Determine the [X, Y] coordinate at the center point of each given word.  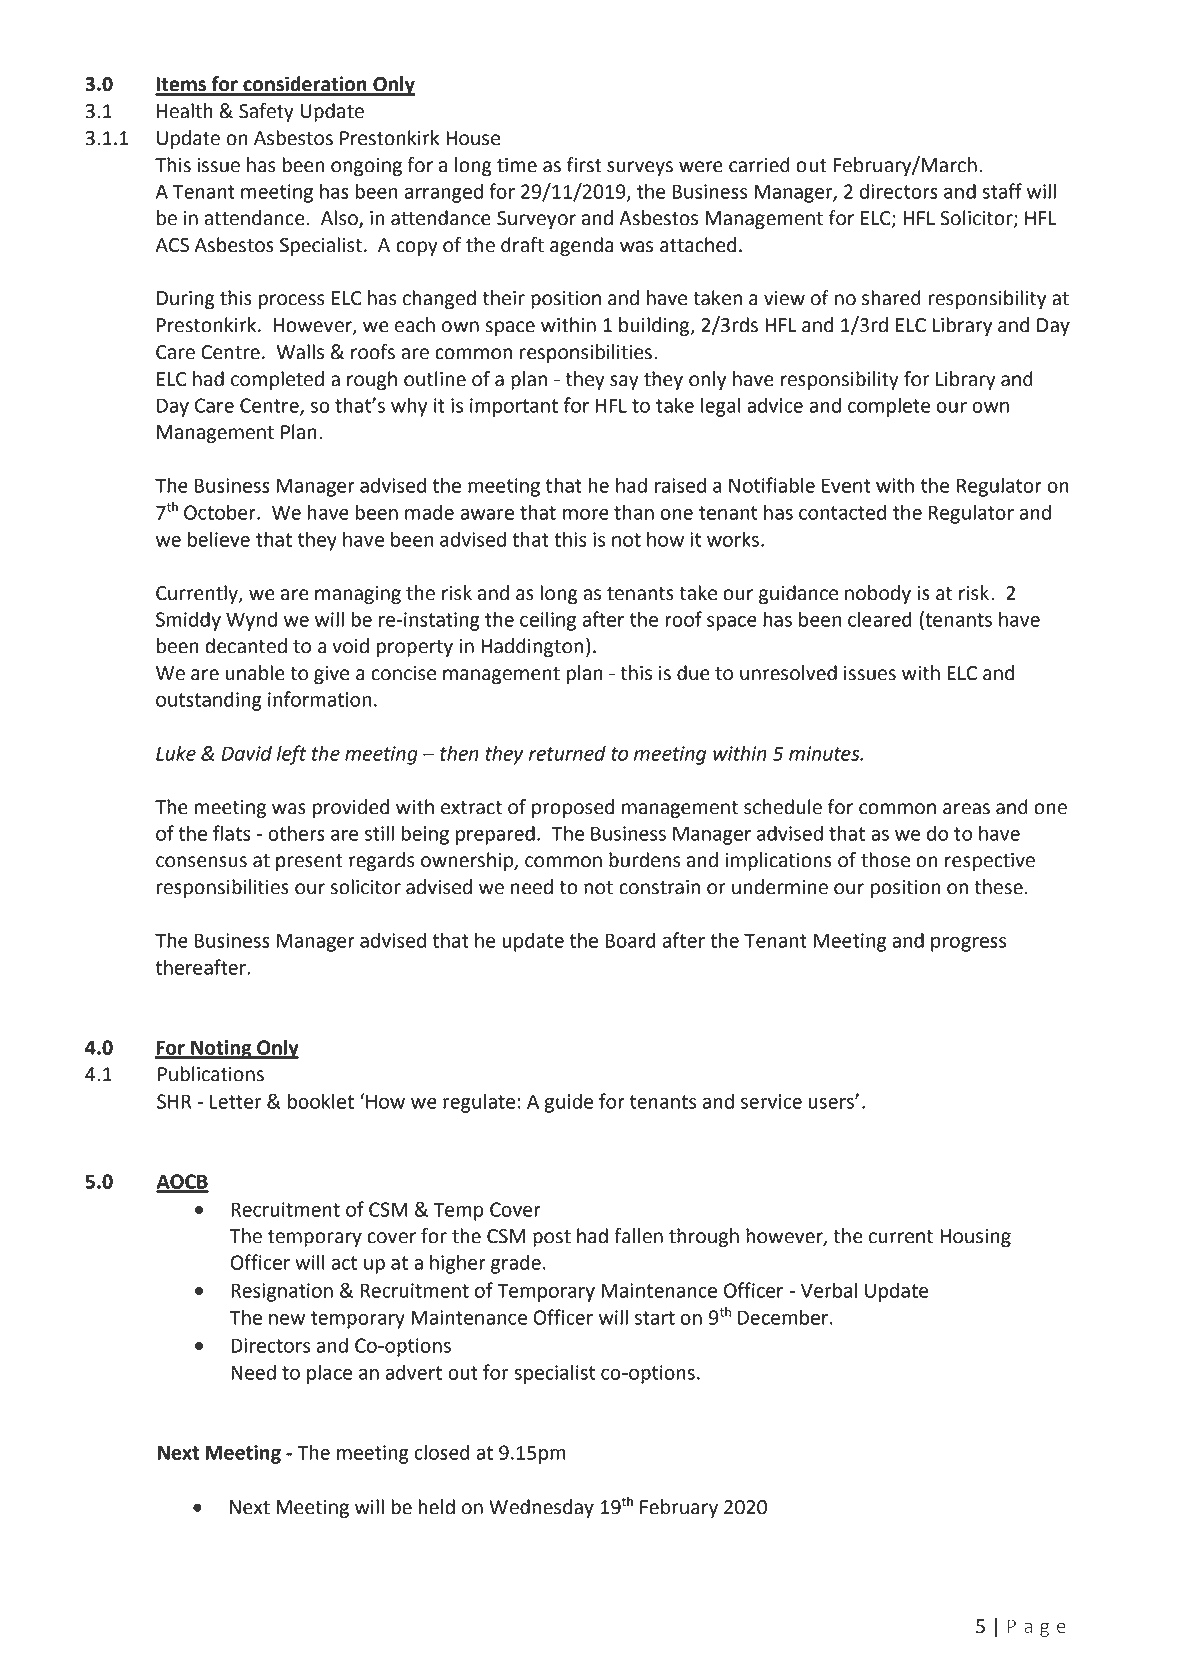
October [221, 512]
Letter [236, 1101]
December [784, 1317]
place [329, 1374]
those [885, 860]
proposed [573, 808]
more [586, 514]
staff [1002, 191]
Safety [266, 112]
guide [569, 1103]
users [832, 1103]
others [296, 833]
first [584, 165]
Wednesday [541, 1508]
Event [846, 485]
